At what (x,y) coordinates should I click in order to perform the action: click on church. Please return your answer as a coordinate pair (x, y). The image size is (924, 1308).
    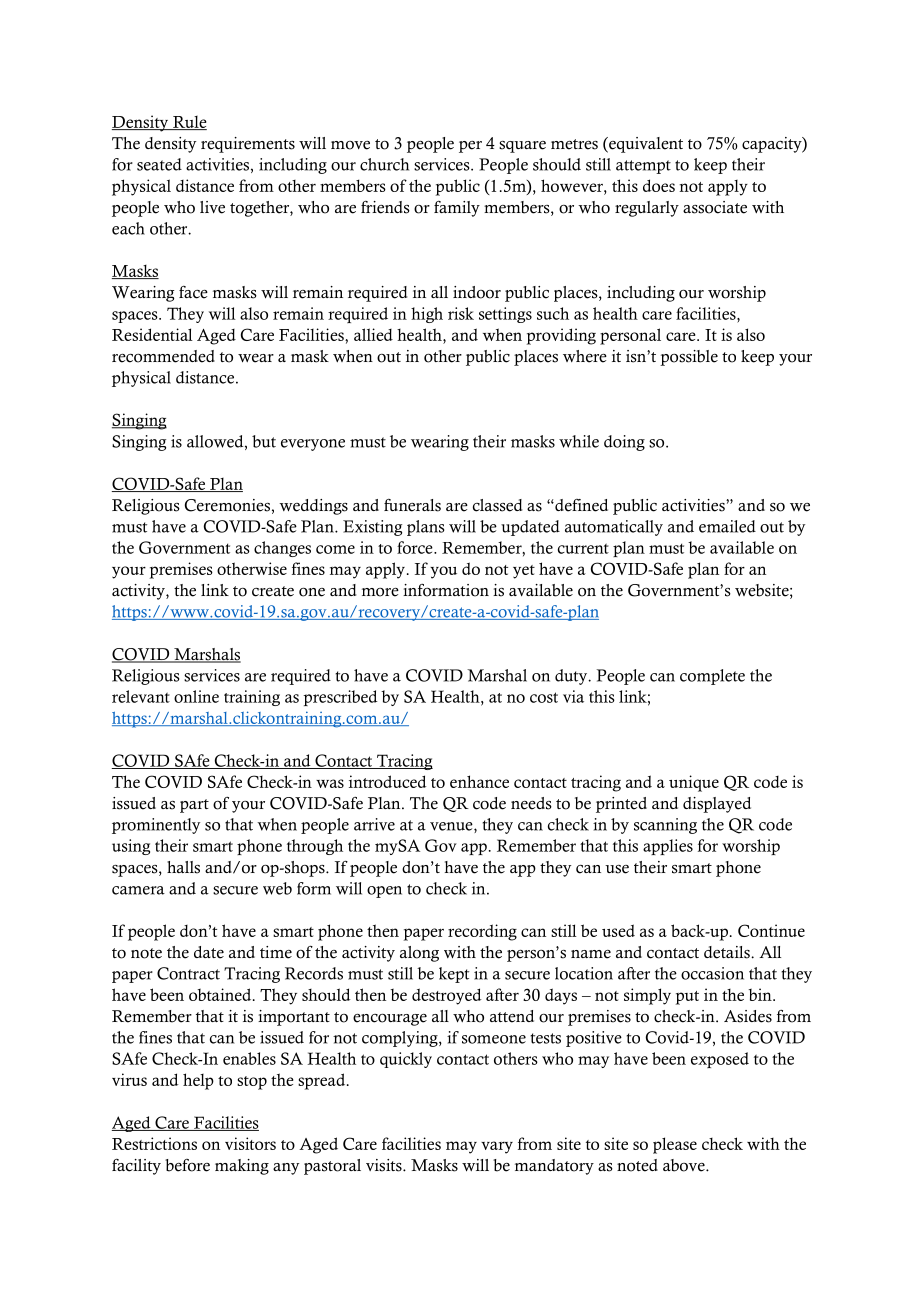
    Looking at the image, I should click on (384, 164).
